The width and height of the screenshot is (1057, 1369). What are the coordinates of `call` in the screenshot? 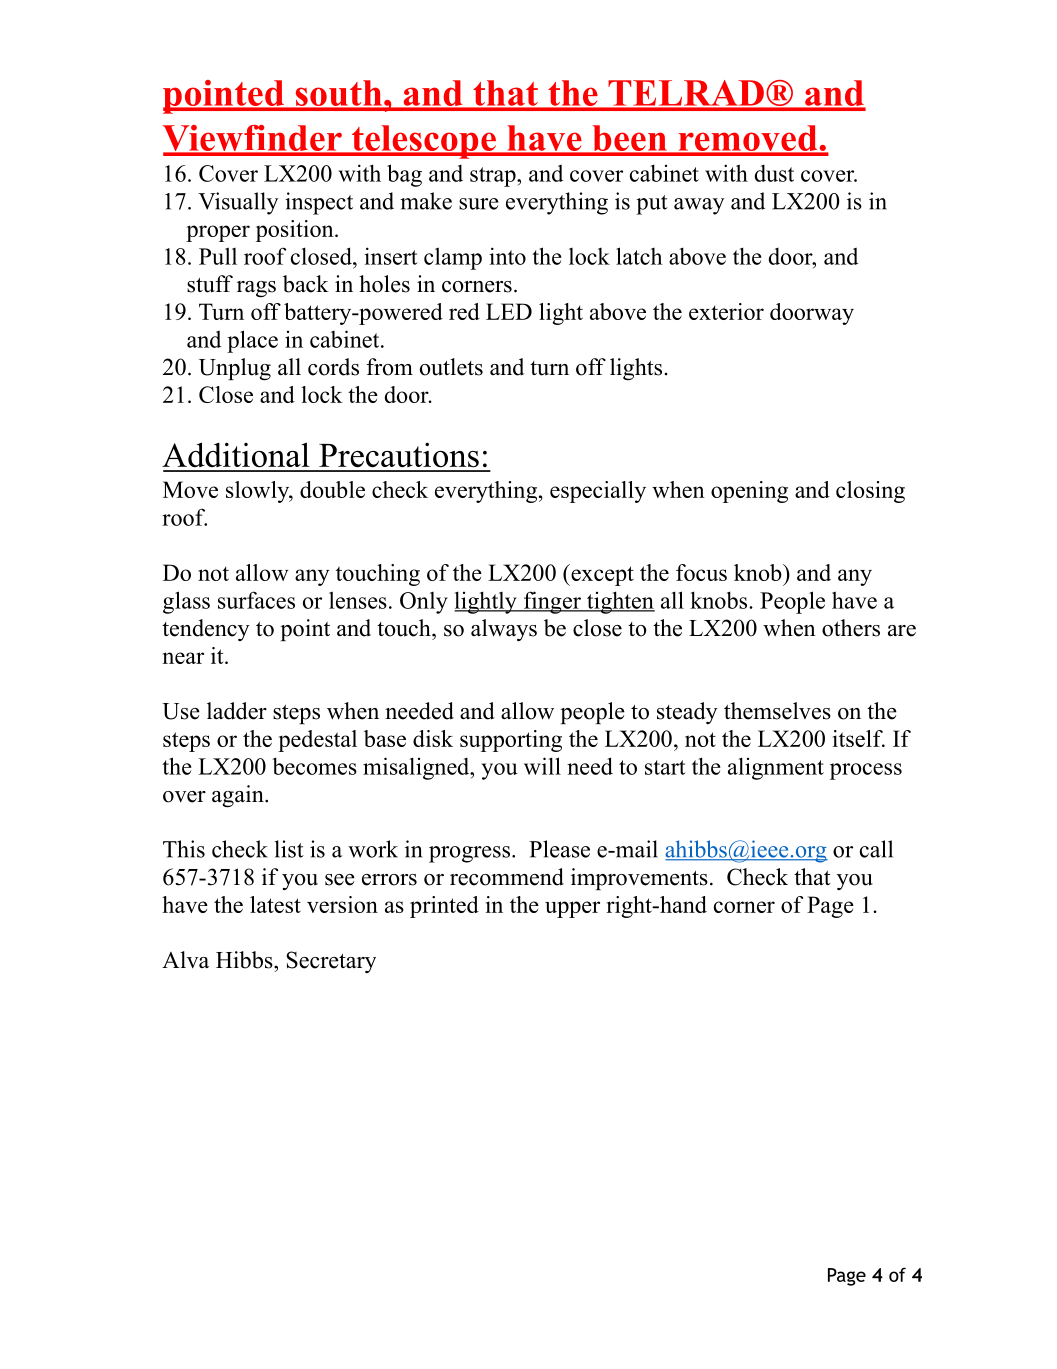 It's located at (876, 849).
